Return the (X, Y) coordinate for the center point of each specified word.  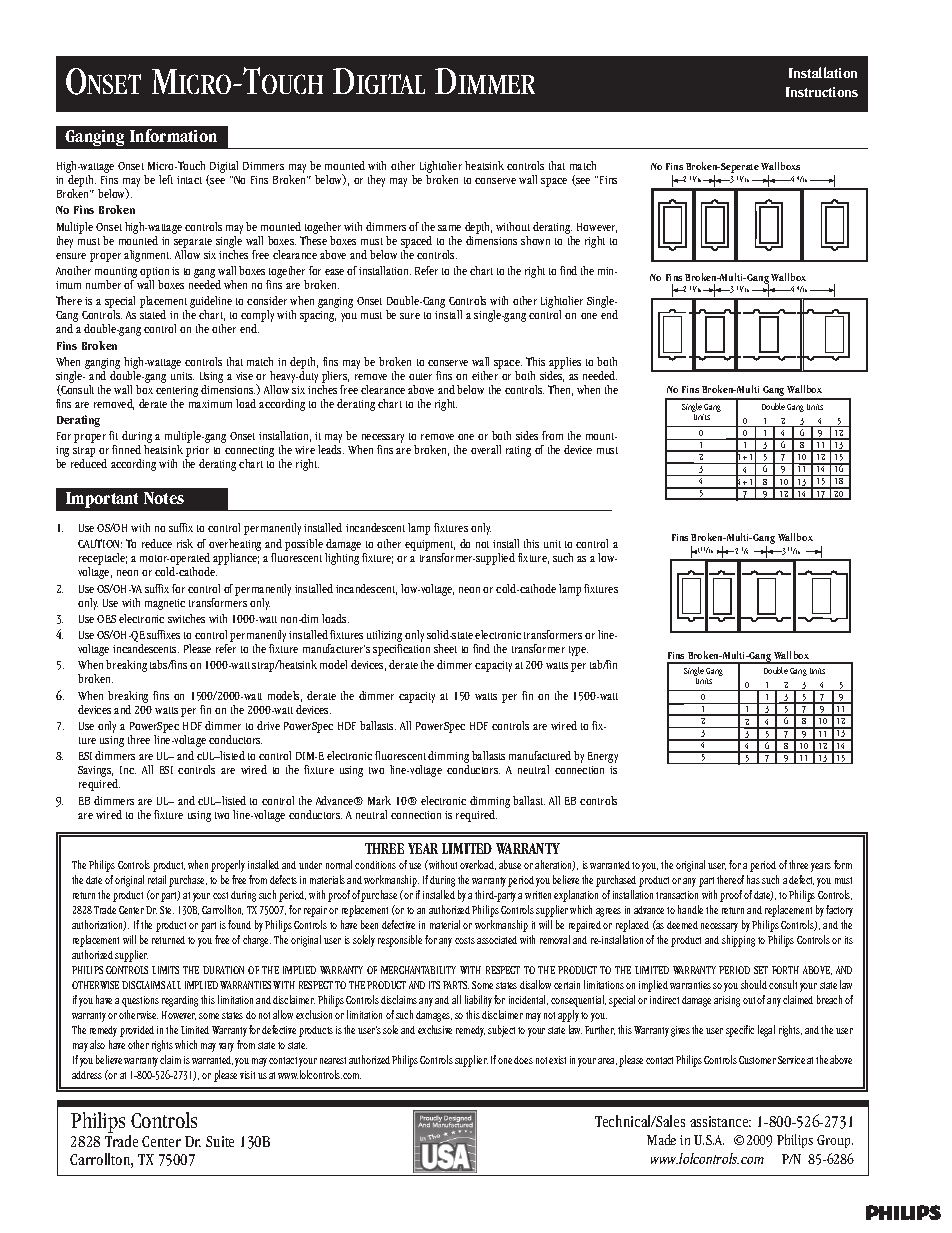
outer (420, 376)
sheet (445, 648)
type (578, 651)
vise (244, 376)
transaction (677, 895)
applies (565, 364)
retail (157, 879)
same (449, 228)
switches (186, 618)
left (166, 179)
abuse (510, 864)
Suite (220, 1141)
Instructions (822, 92)
